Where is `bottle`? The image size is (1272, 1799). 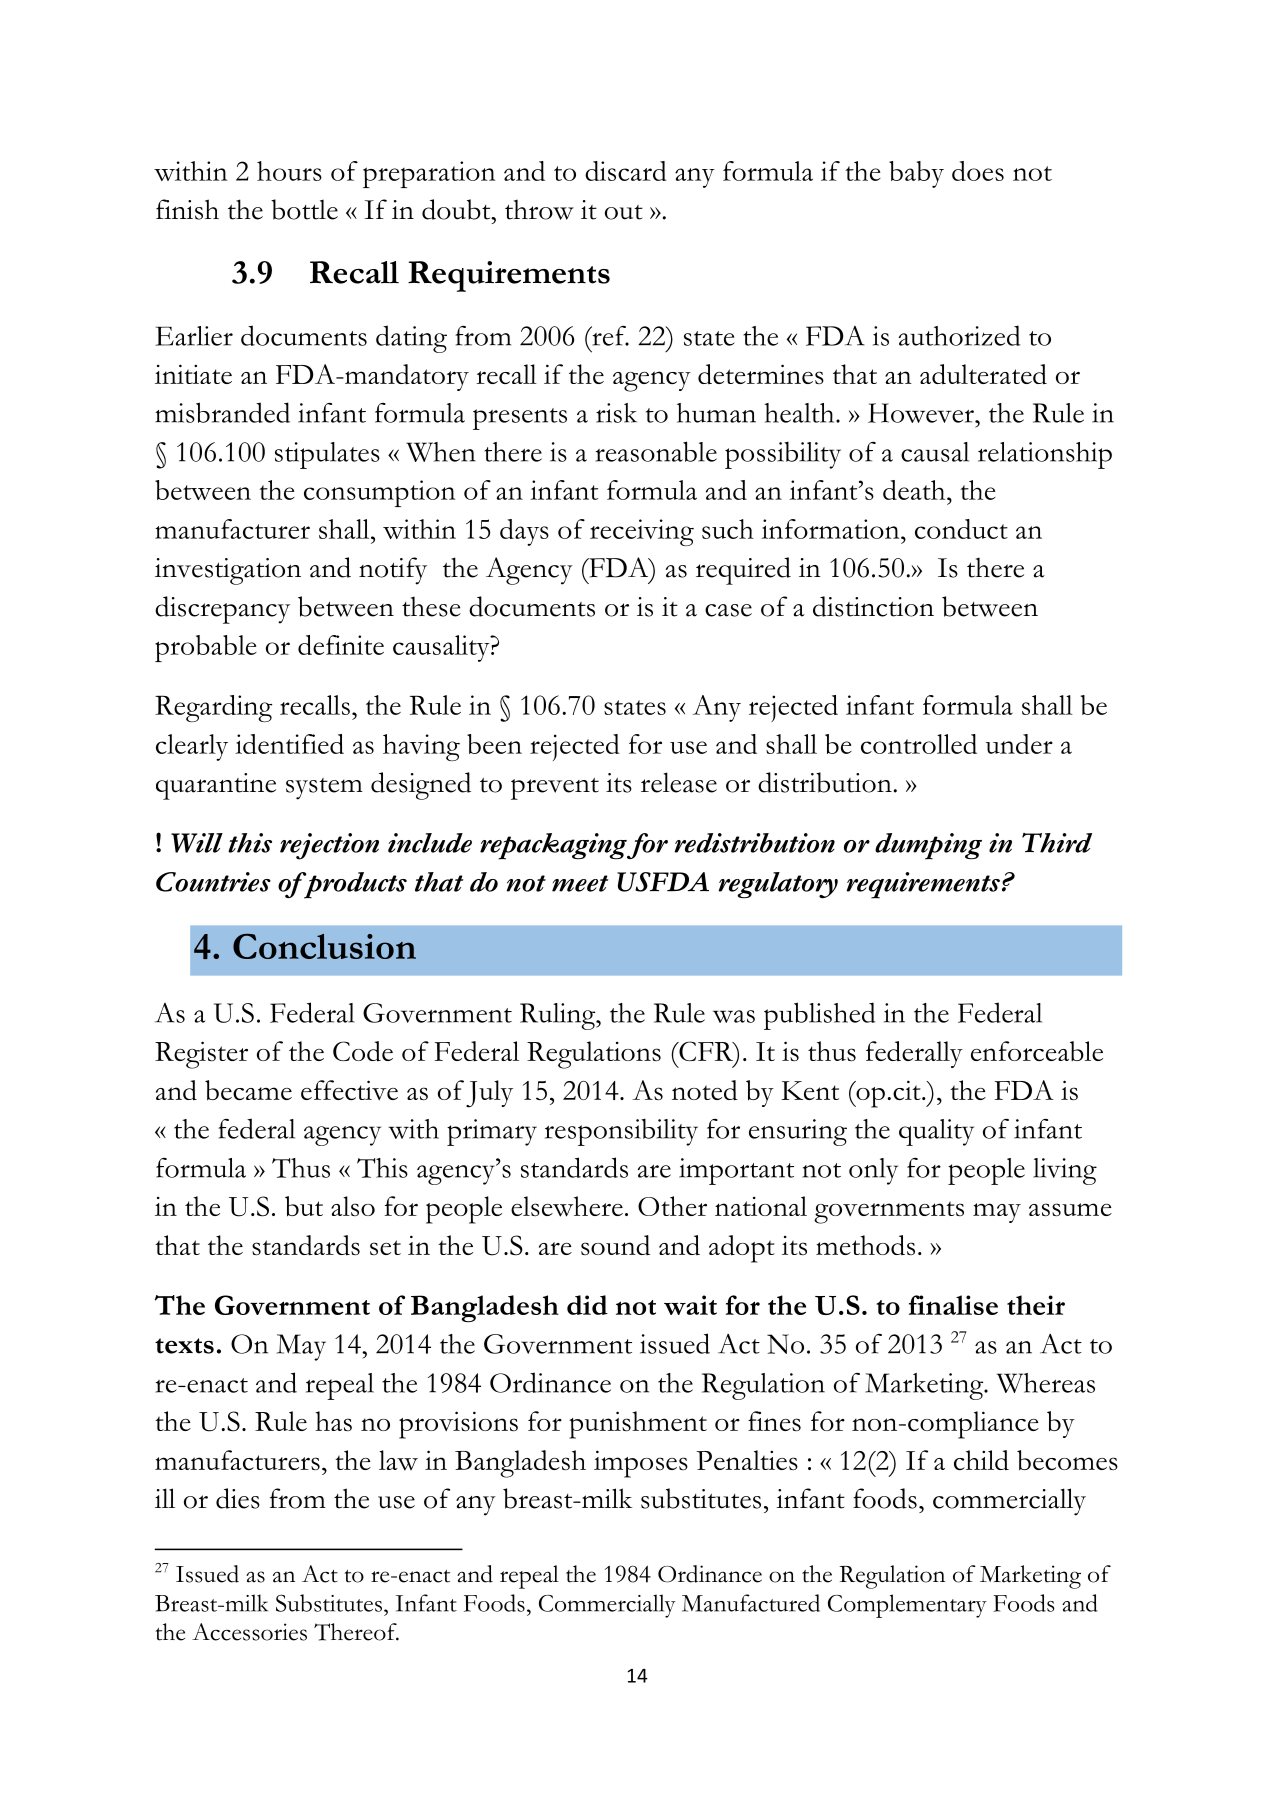 bottle is located at coordinates (304, 209).
